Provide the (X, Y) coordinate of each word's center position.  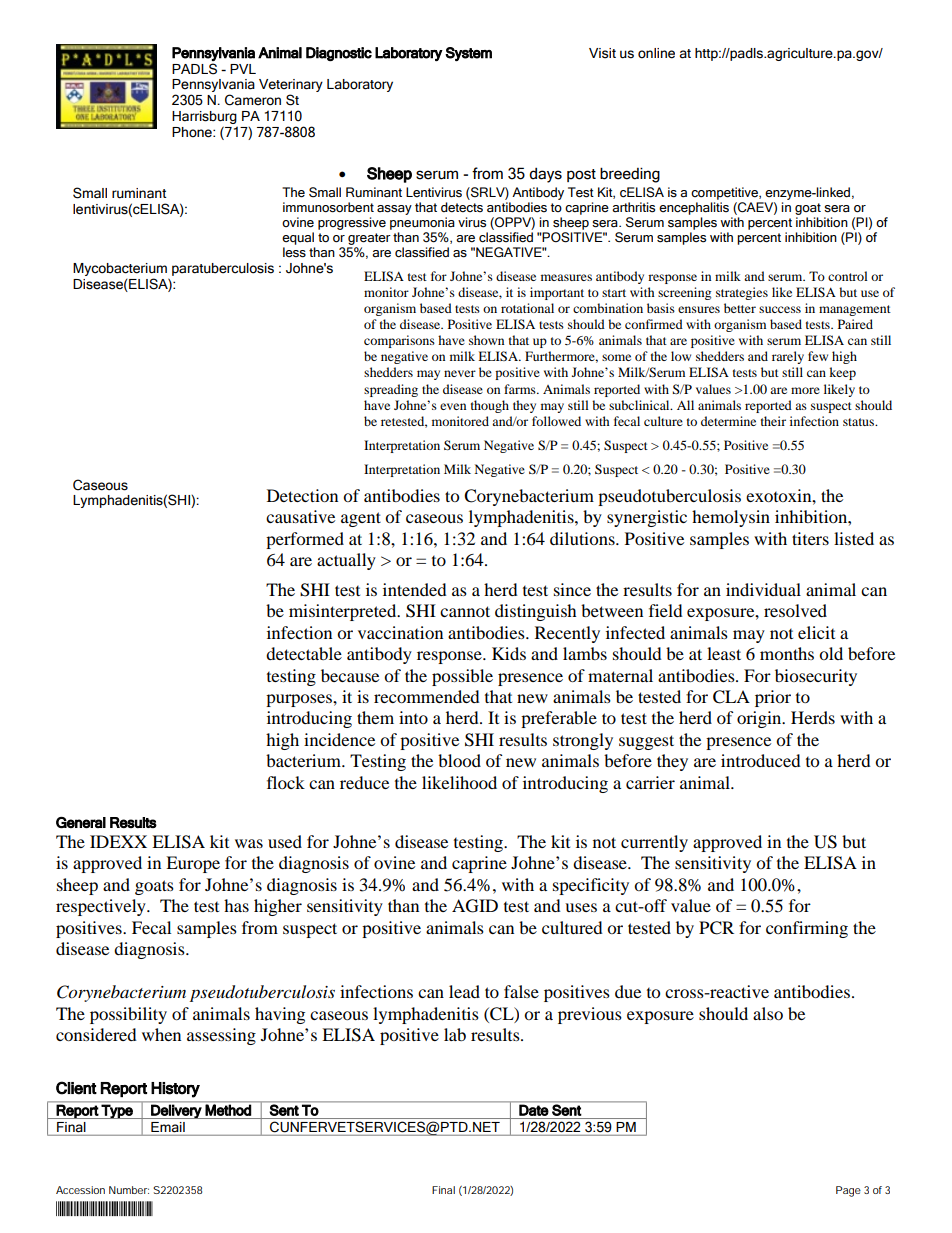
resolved (795, 610)
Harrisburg (205, 119)
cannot (465, 611)
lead (464, 991)
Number (129, 1190)
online (656, 53)
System (468, 54)
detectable (304, 653)
